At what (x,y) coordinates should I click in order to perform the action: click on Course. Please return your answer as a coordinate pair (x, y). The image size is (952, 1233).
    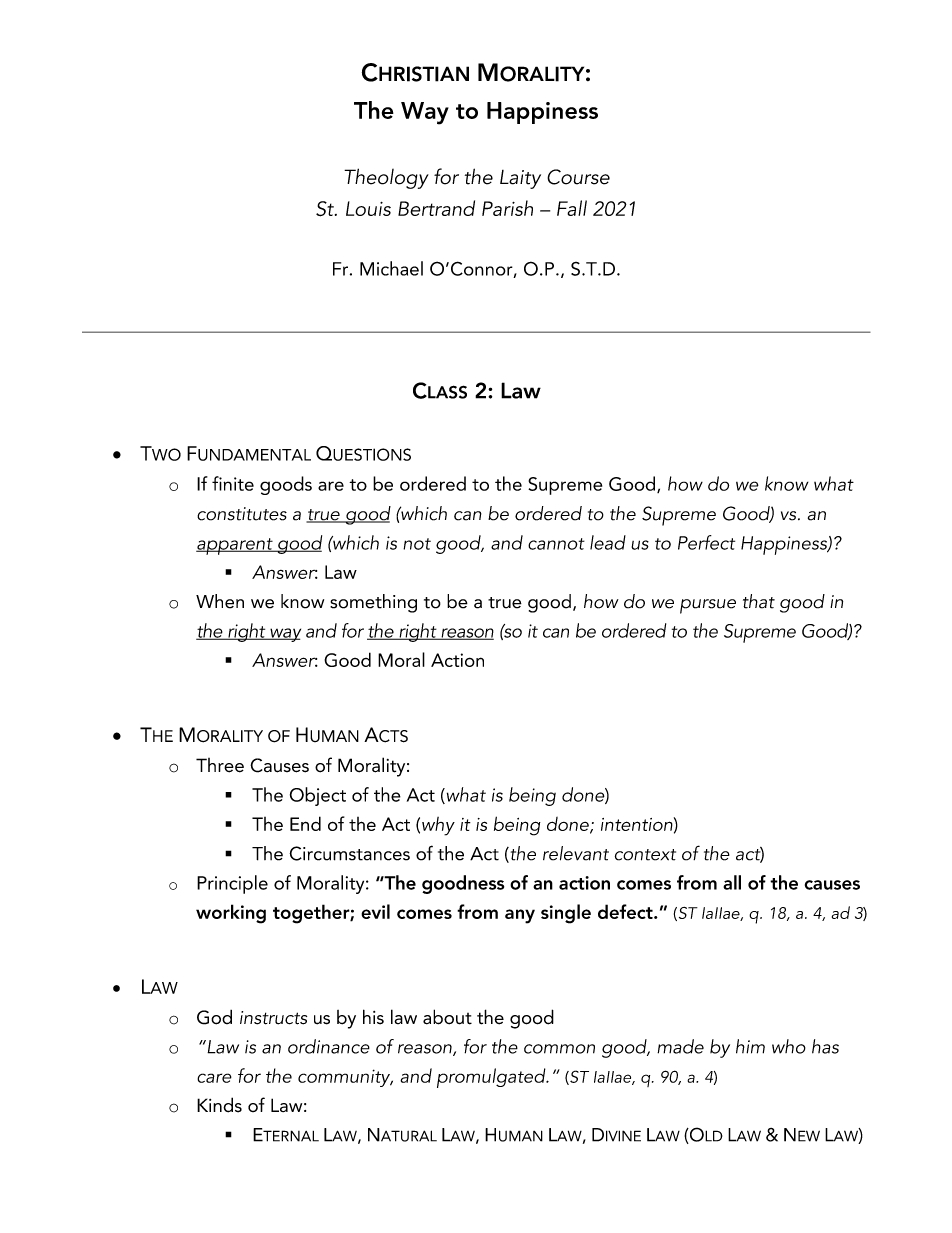
    Looking at the image, I should click on (578, 177).
